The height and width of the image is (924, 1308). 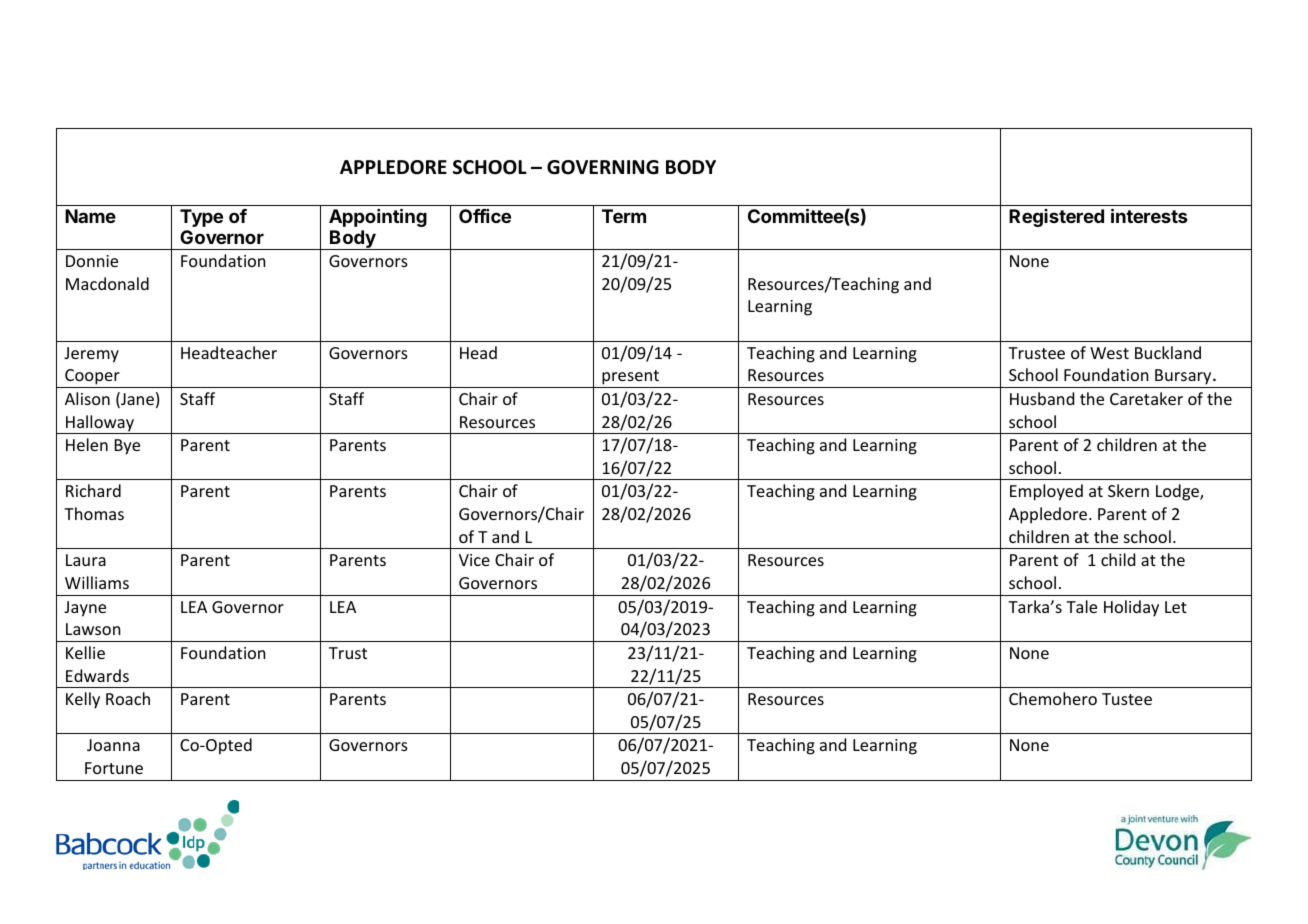 I want to click on Joanna, so click(x=113, y=745).
